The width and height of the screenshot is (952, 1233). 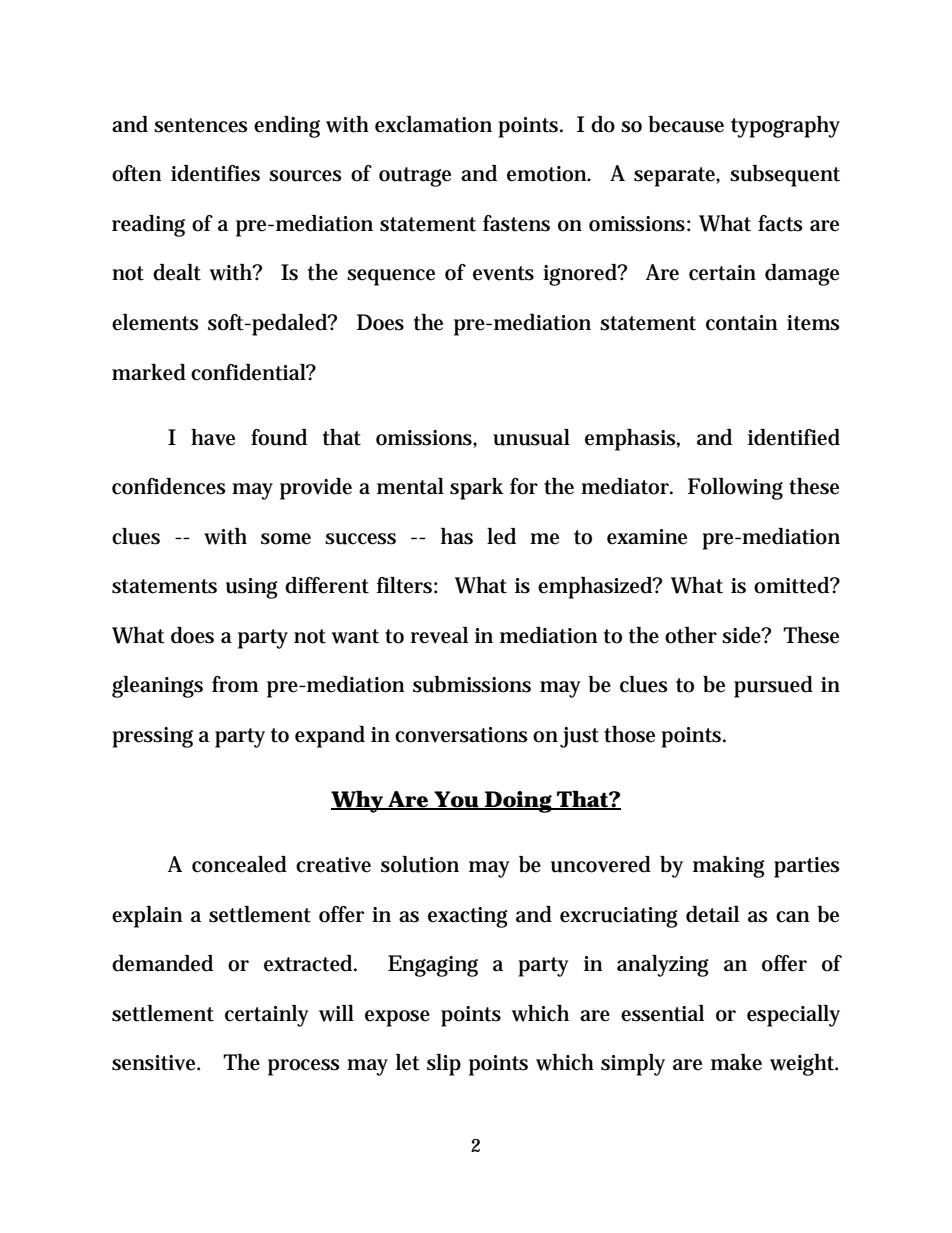 What do you see at coordinates (735, 489) in the screenshot?
I see `Following` at bounding box center [735, 489].
